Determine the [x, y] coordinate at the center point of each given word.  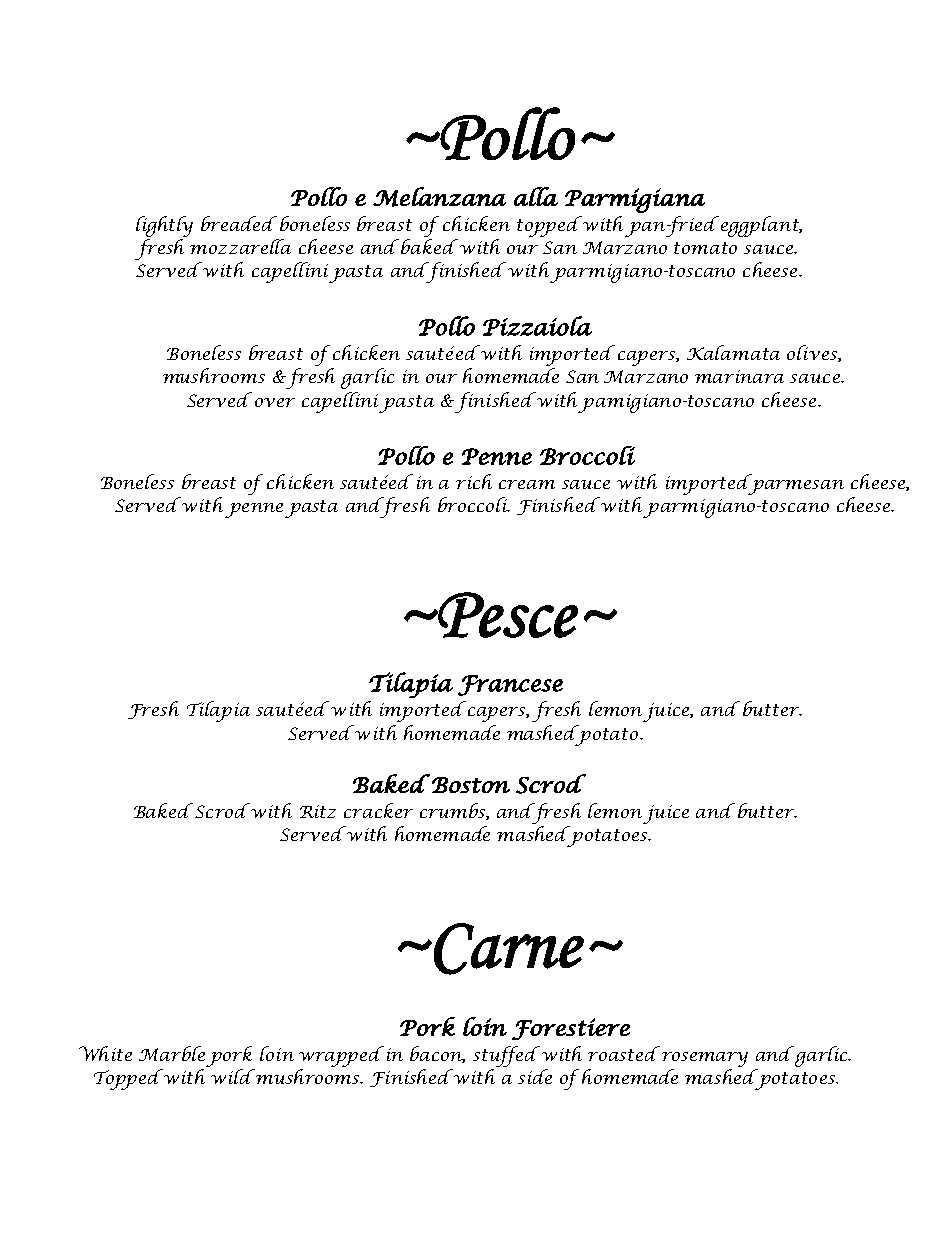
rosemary [705, 1059]
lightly [164, 226]
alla [536, 196]
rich [474, 481]
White [105, 1053]
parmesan [796, 487]
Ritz [318, 811]
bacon [437, 1054]
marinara [739, 376]
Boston [471, 785]
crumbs [453, 811]
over [275, 402]
